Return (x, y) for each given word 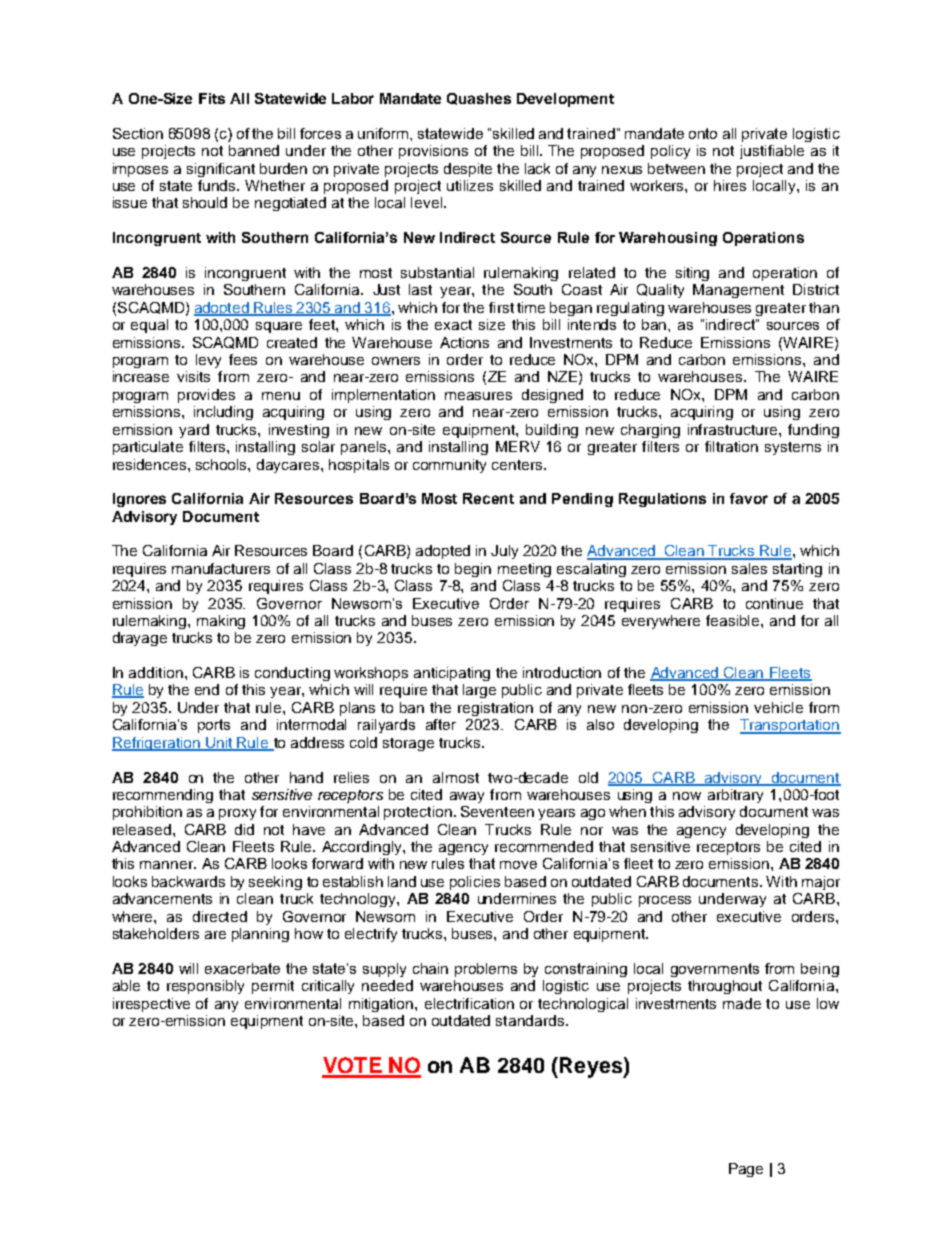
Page (746, 1170)
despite (468, 170)
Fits (212, 98)
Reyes (592, 1067)
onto (703, 133)
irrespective (151, 1005)
